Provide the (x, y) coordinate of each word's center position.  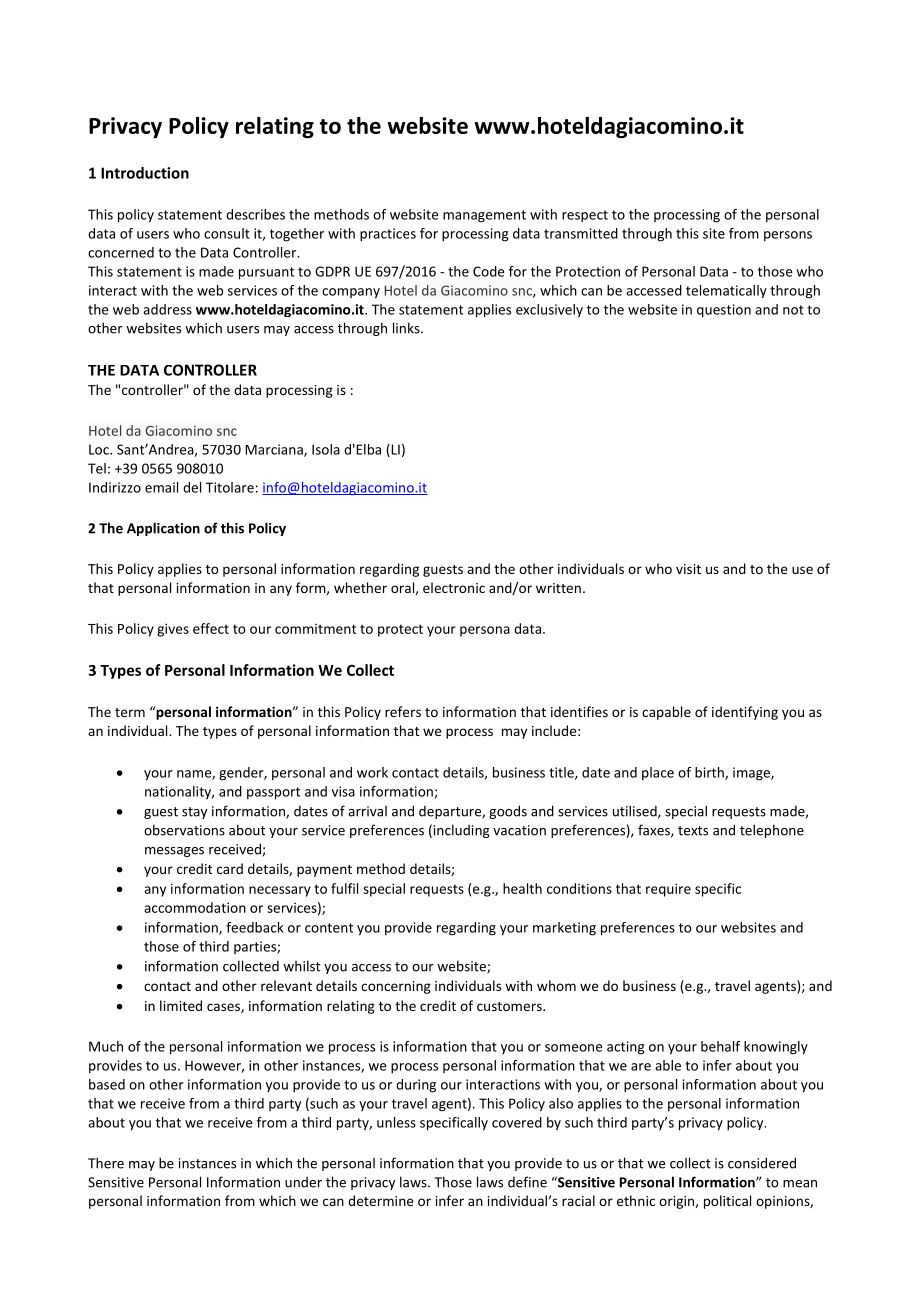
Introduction (145, 173)
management (484, 216)
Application (163, 529)
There (106, 1163)
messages (174, 852)
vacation (519, 830)
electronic (454, 587)
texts (693, 831)
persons (788, 236)
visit (688, 569)
